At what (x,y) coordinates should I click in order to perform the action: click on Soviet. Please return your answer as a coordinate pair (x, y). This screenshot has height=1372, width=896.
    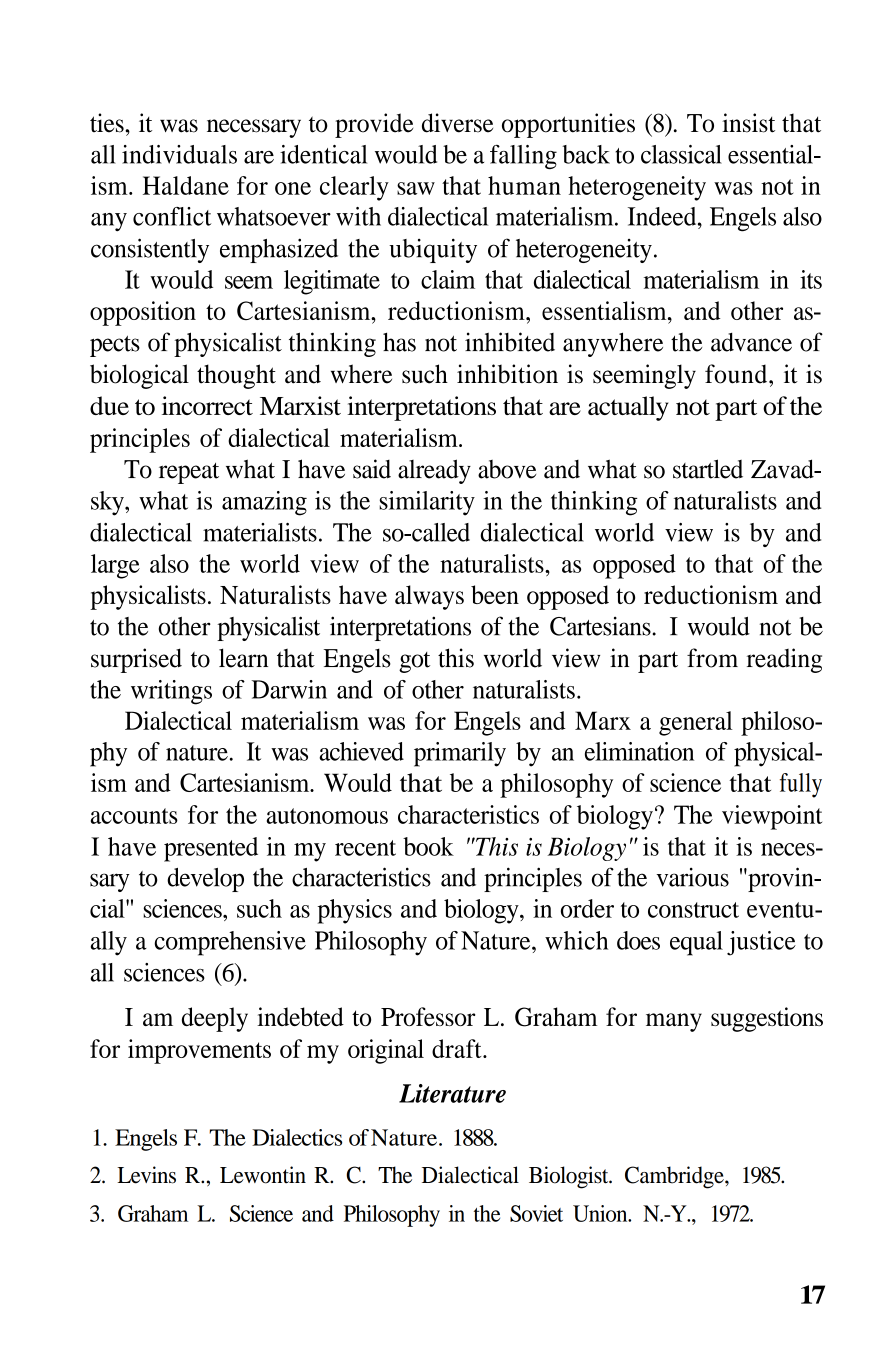
    Looking at the image, I should click on (536, 1213).
